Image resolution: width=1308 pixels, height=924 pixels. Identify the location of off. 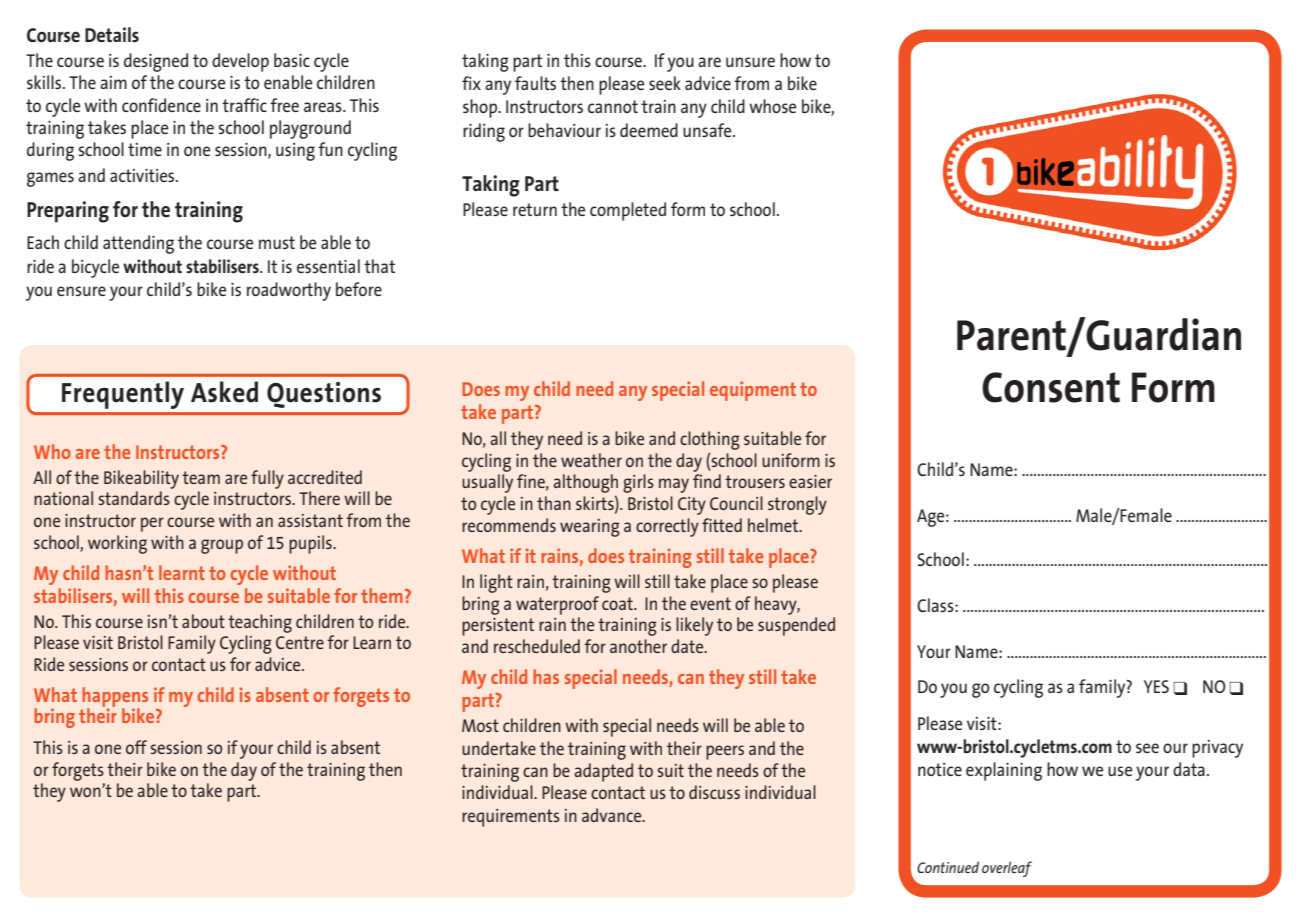
(136, 747).
